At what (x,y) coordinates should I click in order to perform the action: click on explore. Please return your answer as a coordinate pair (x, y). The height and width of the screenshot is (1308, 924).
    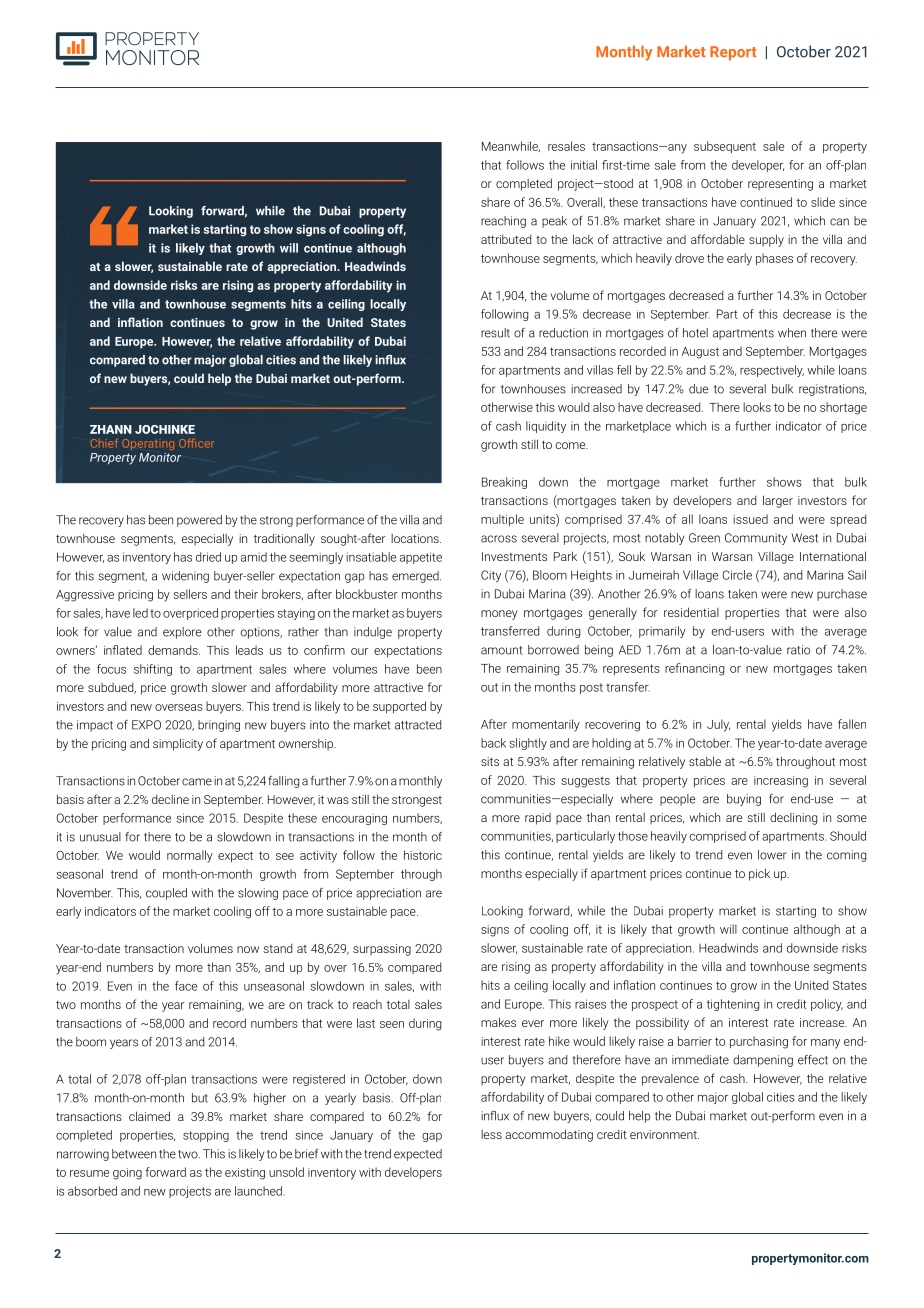
    Looking at the image, I should click on (182, 633).
